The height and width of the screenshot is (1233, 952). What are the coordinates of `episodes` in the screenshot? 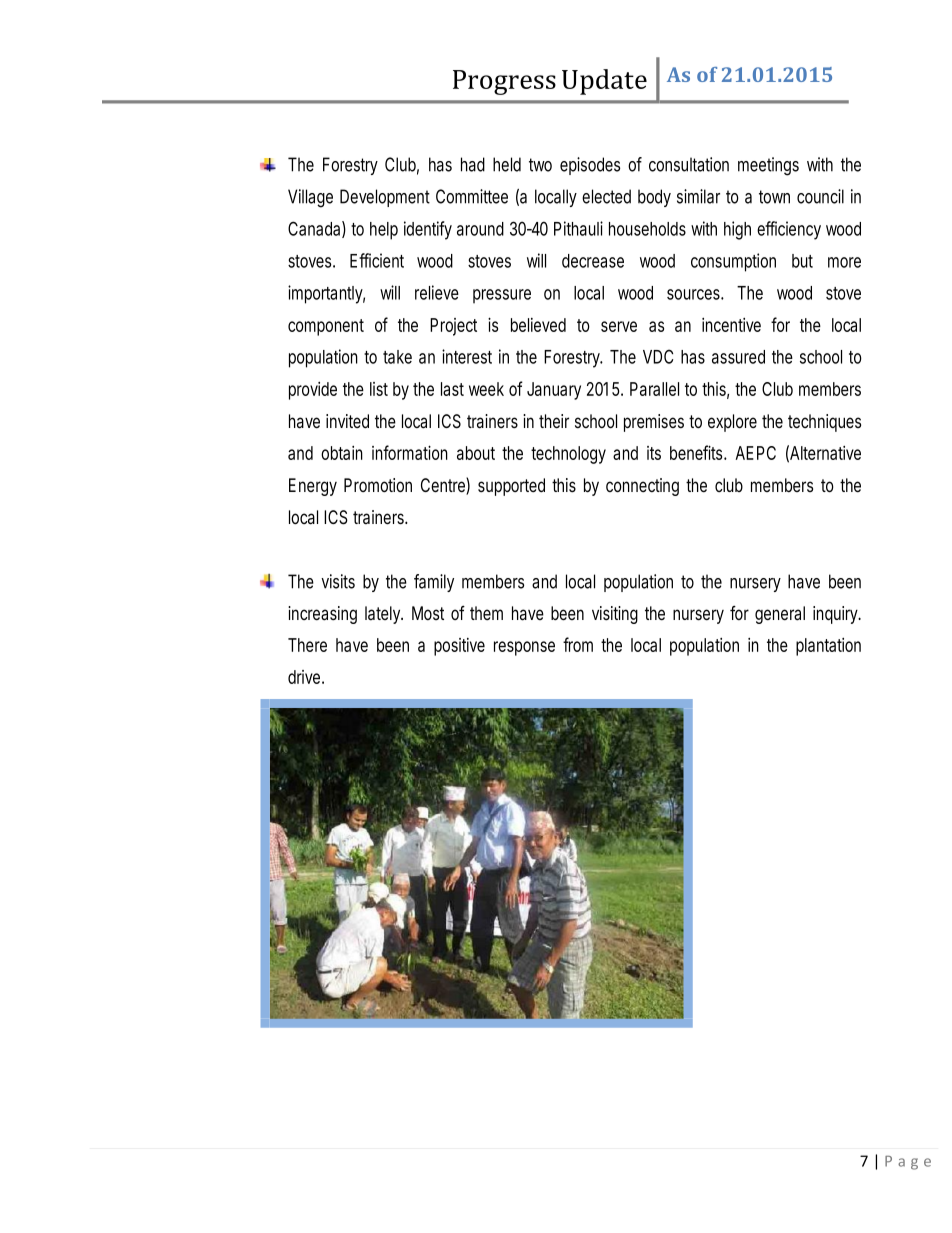 It's located at (590, 166).
